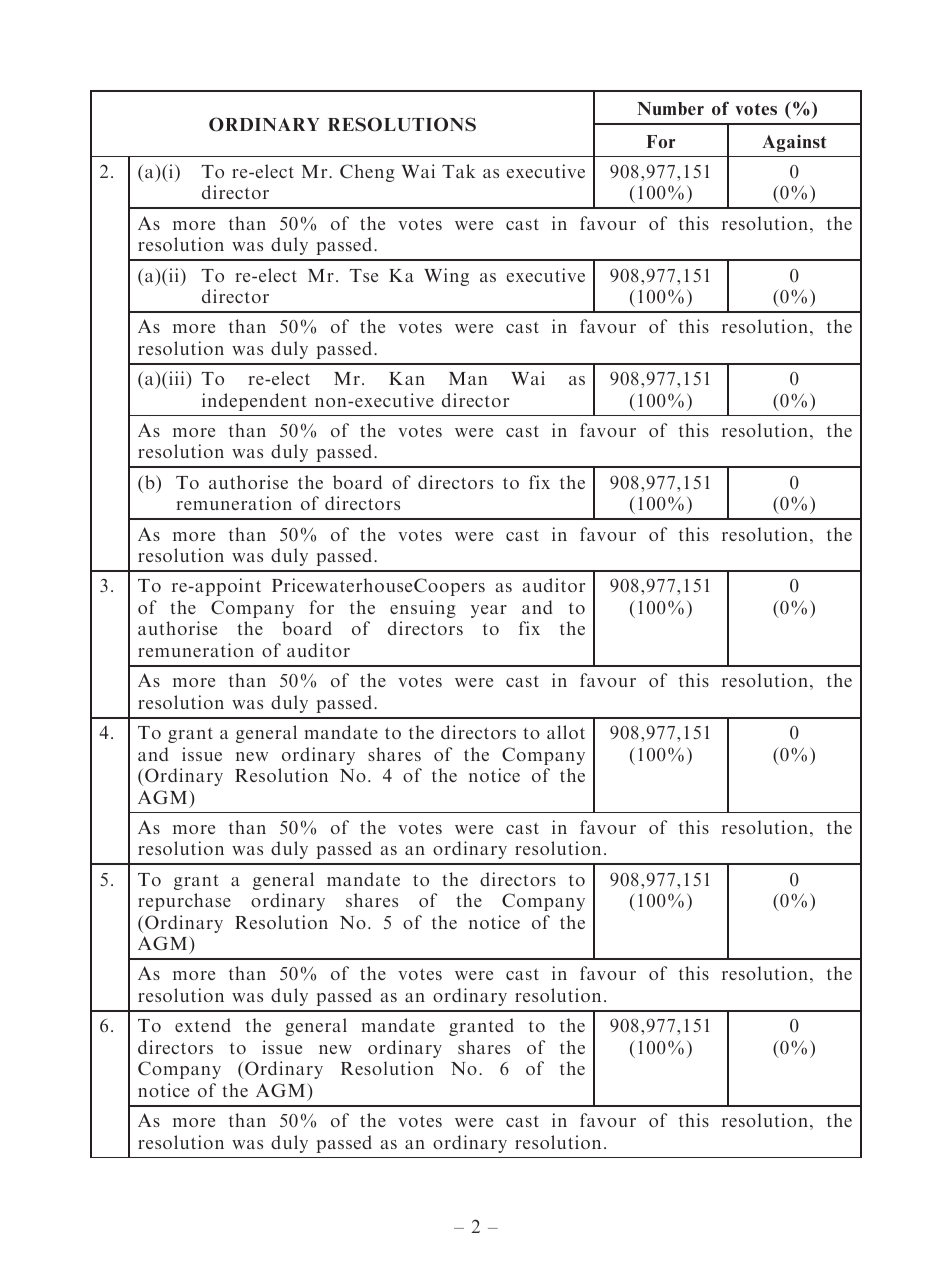 The image size is (952, 1270). Describe the element at coordinates (203, 1025) in the screenshot. I see `extend` at that location.
